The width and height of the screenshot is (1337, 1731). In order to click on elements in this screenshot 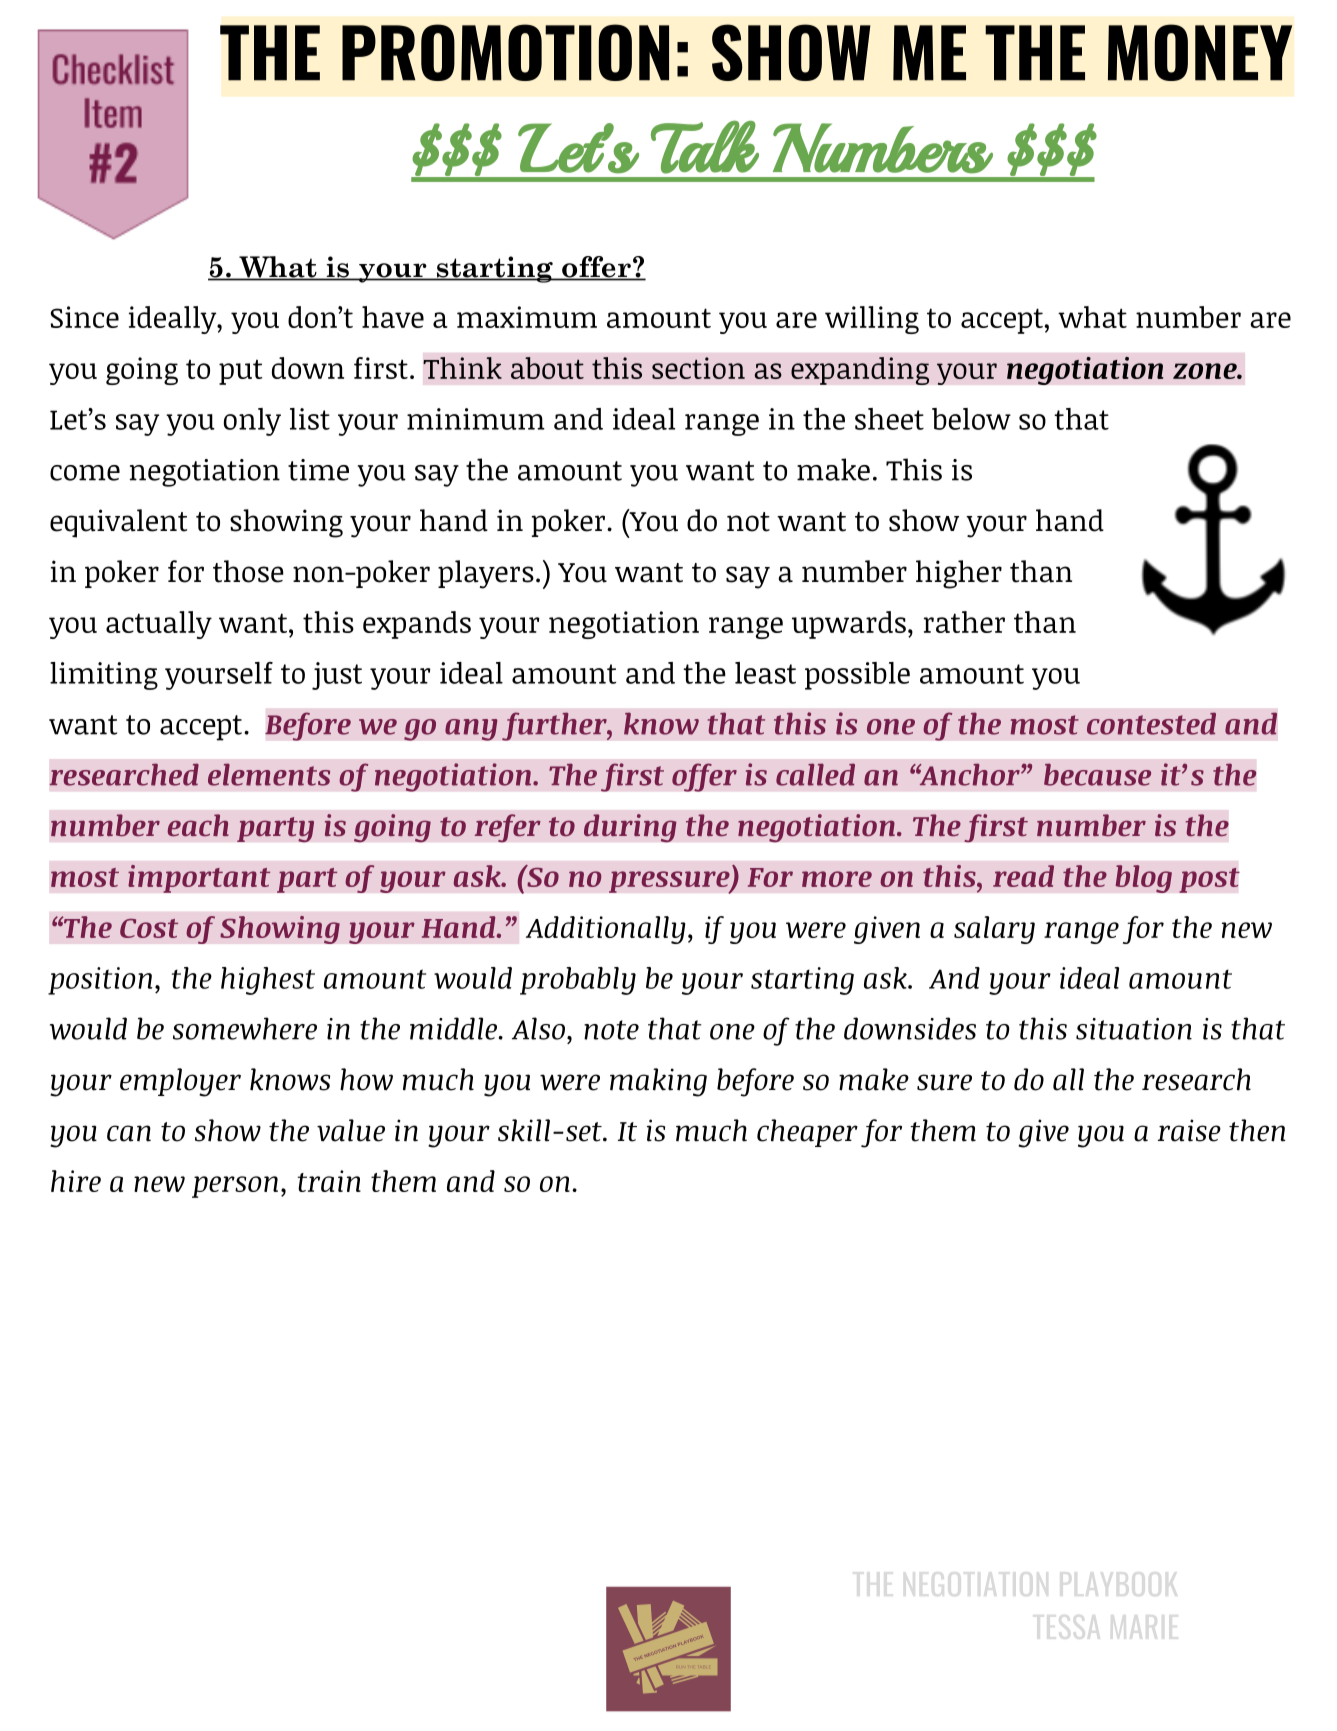, I will do `click(269, 774)`.
